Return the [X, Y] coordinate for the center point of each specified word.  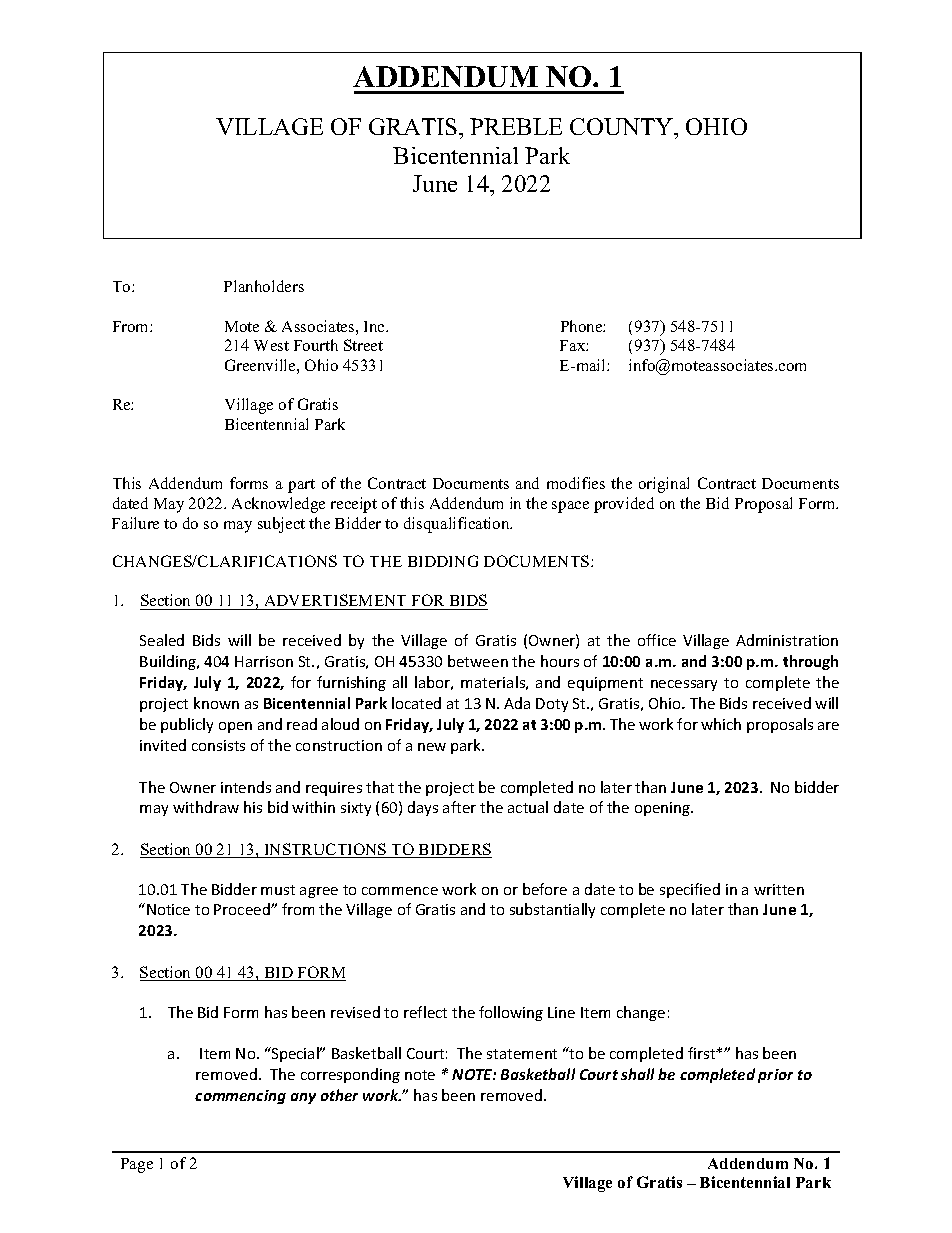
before [545, 889]
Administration [787, 640]
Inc [375, 326]
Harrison [264, 661]
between [478, 661]
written [779, 889]
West [271, 345]
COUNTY [623, 126]
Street [363, 345]
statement [522, 1054]
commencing [240, 1097]
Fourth [316, 345]
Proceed [243, 909]
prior [775, 1076]
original [664, 485]
